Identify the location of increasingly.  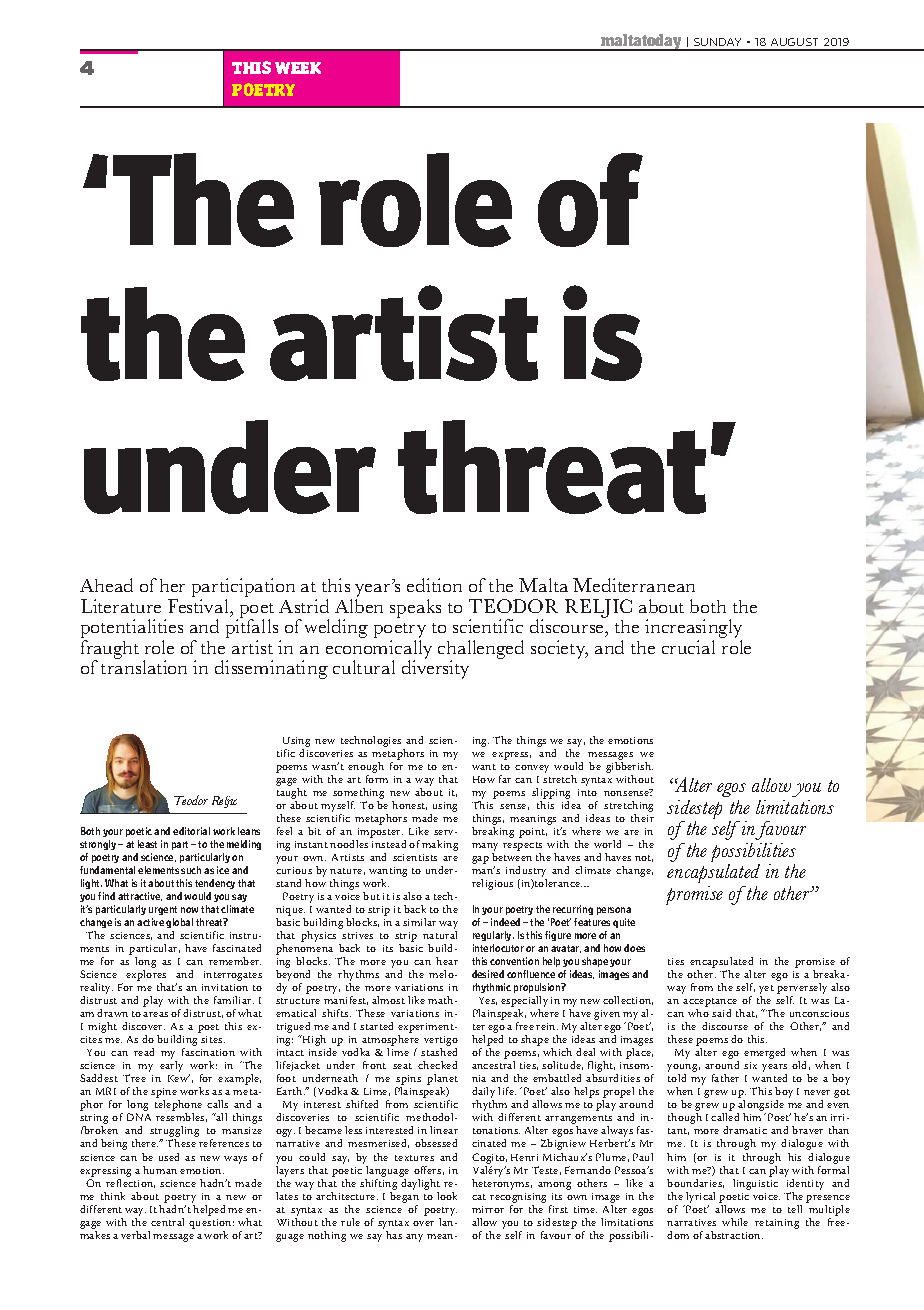
(693, 630).
